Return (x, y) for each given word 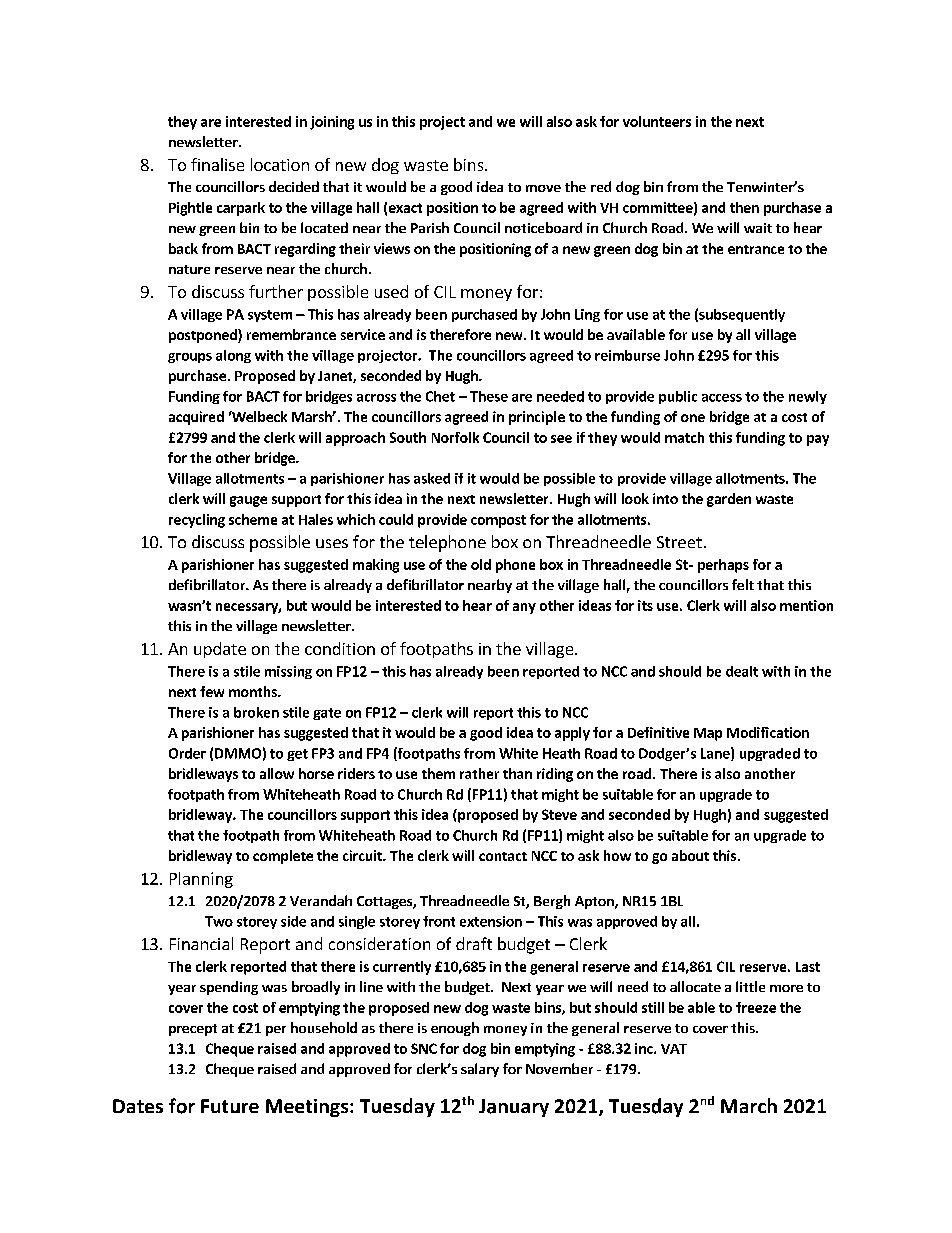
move (543, 188)
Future (230, 1106)
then (744, 207)
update (220, 650)
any (524, 608)
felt (743, 584)
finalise (217, 164)
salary (480, 1070)
